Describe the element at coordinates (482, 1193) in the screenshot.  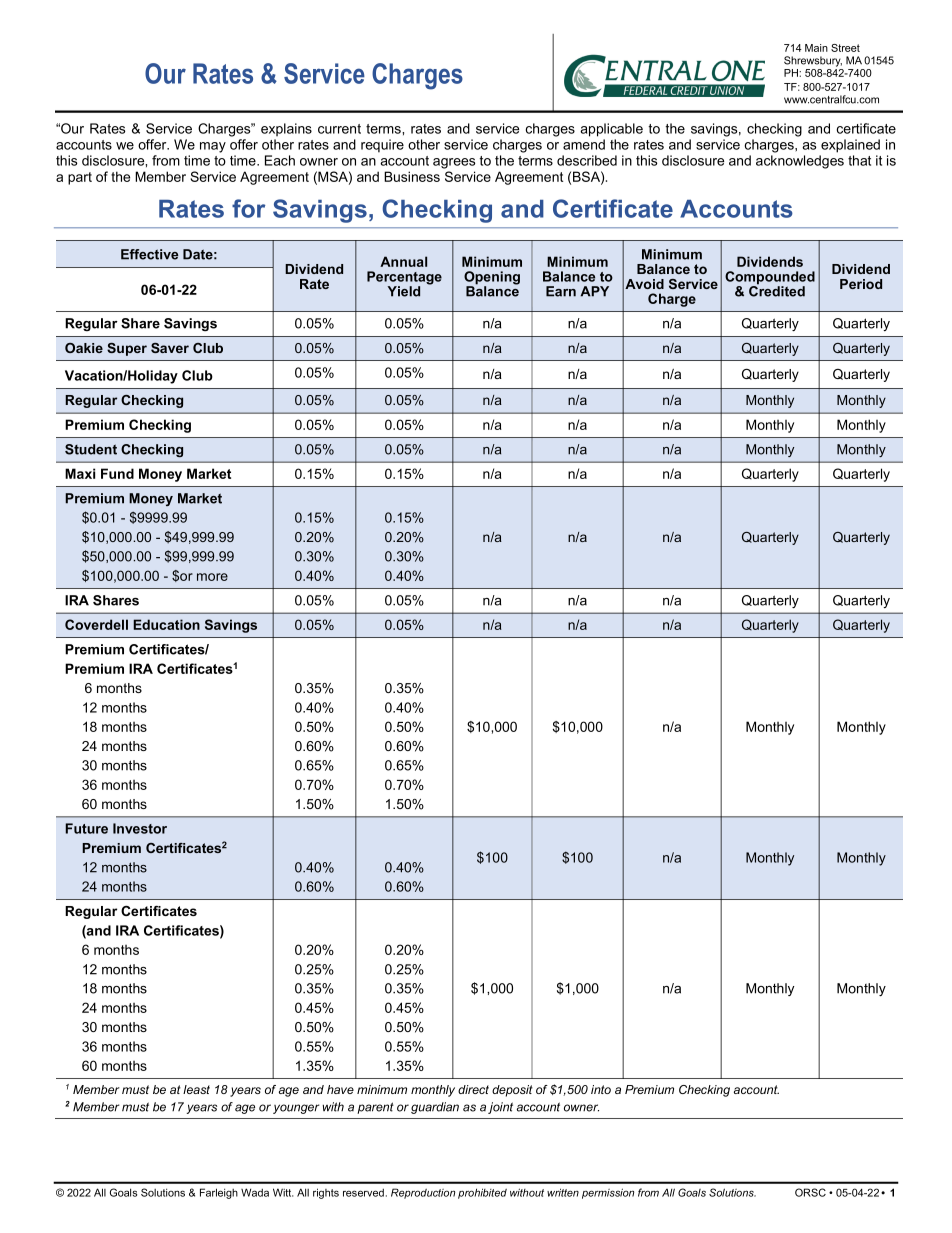
I see `prohibited` at that location.
